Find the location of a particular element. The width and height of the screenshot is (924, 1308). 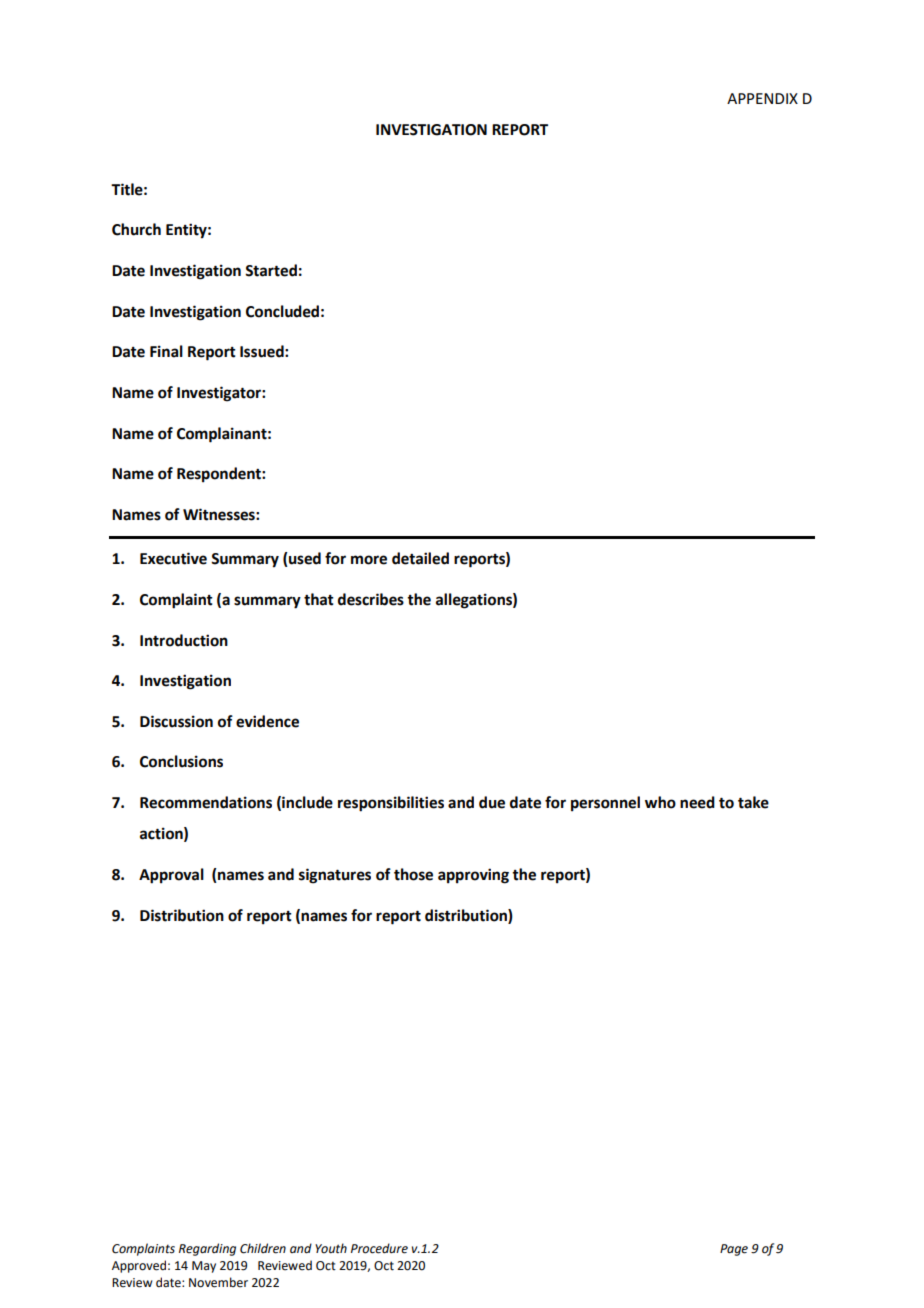

Started is located at coordinates (271, 270).
